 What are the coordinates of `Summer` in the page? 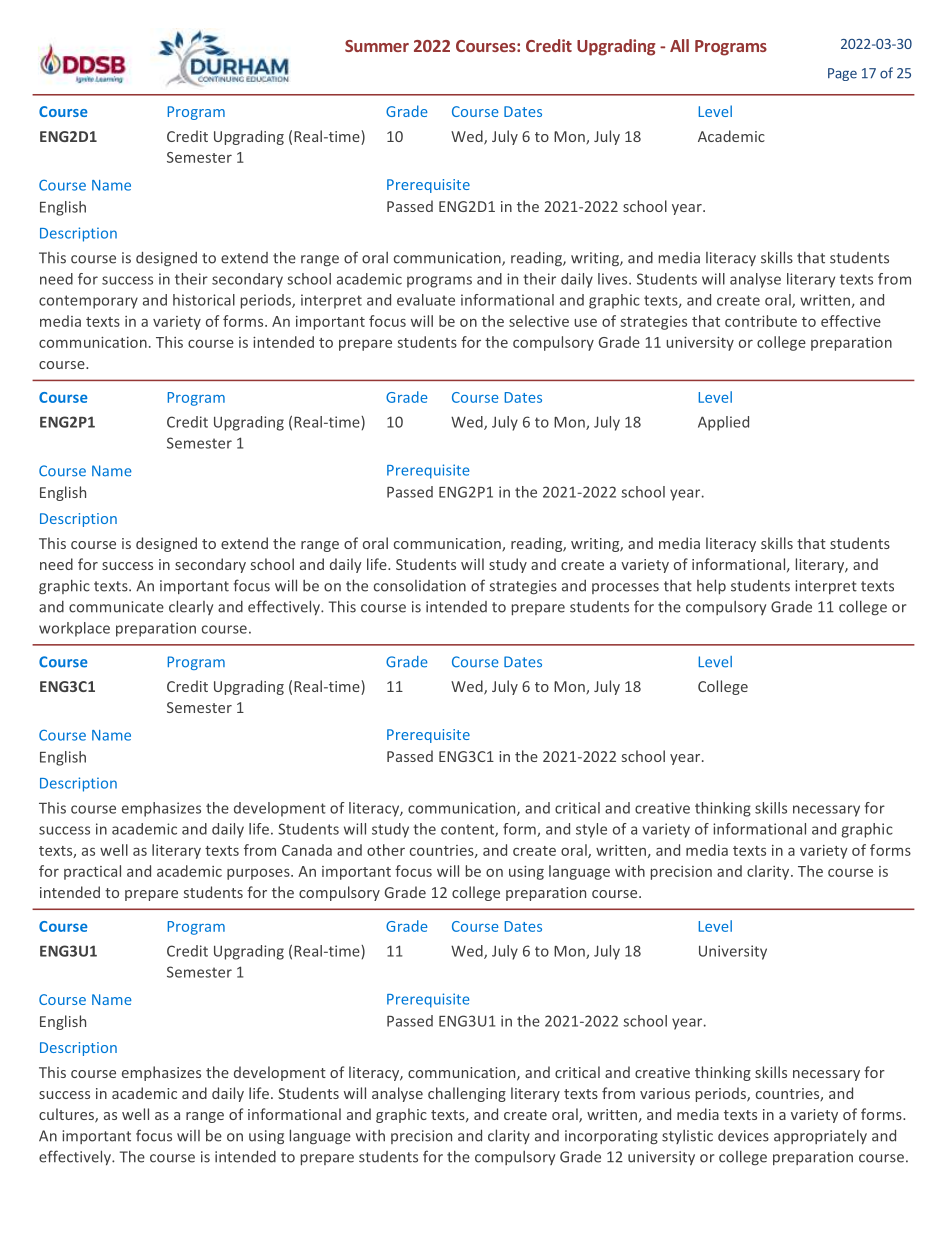 It's located at (377, 46).
